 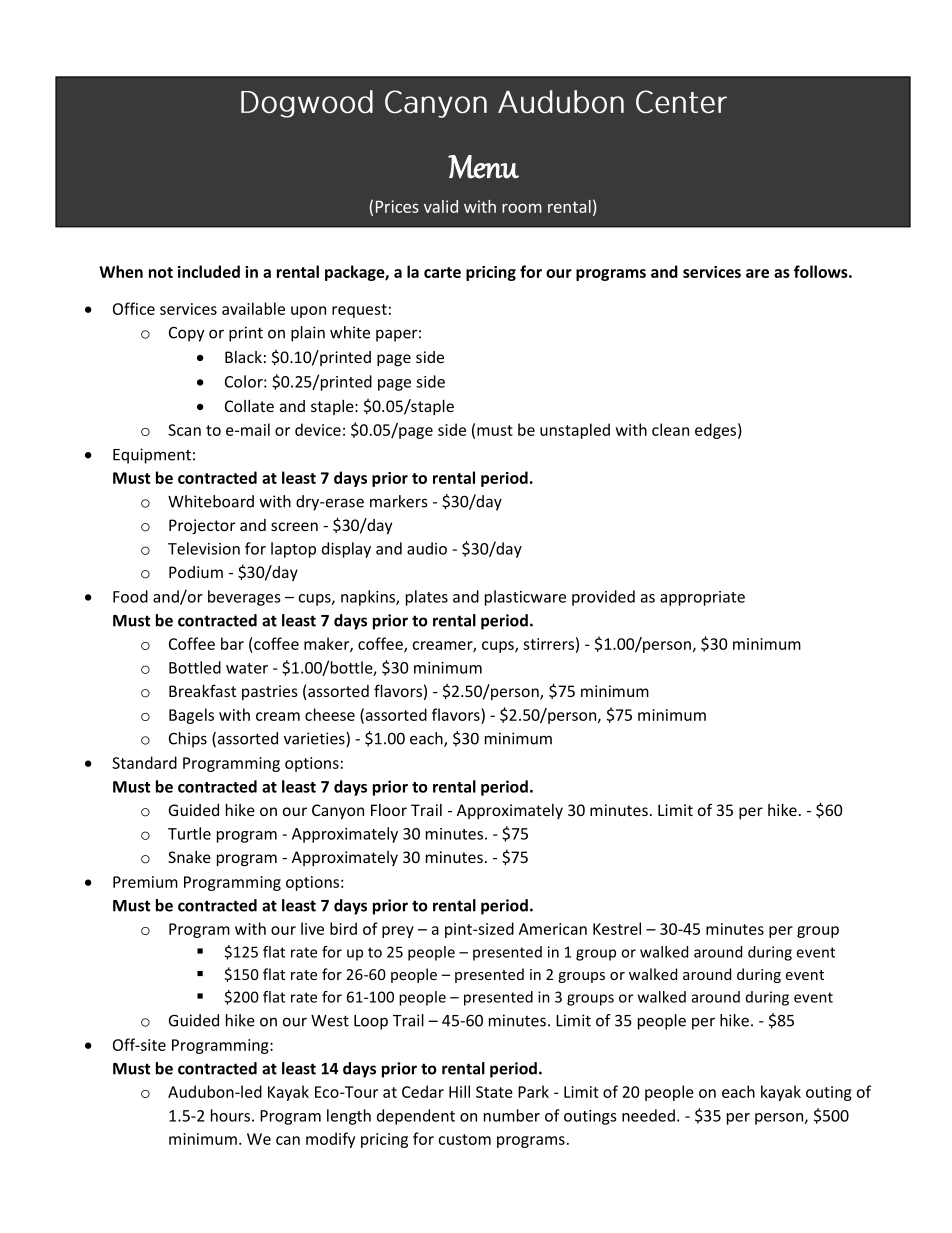 What do you see at coordinates (522, 208) in the document?
I see `room` at bounding box center [522, 208].
